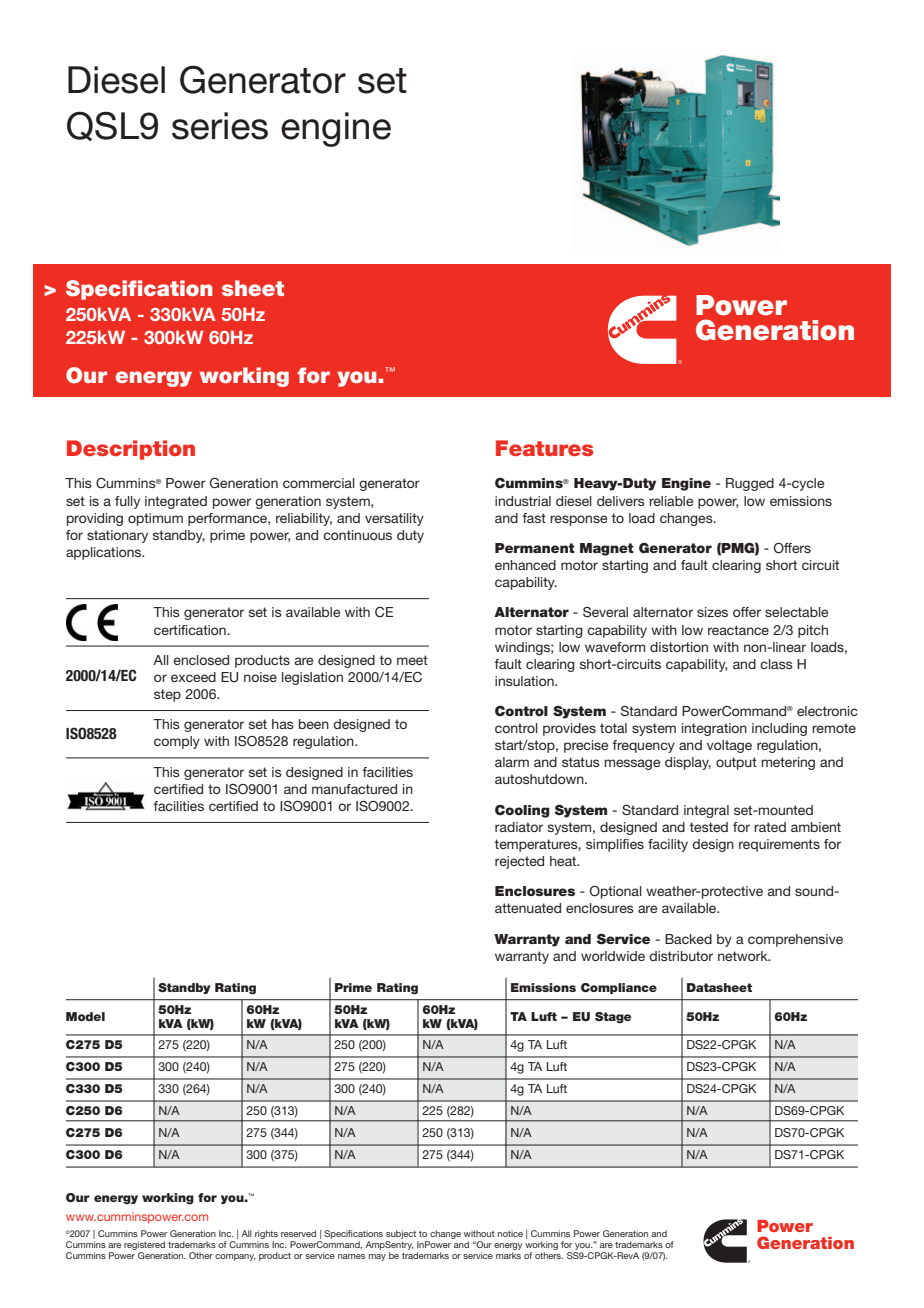 This document has width=924, height=1308. I want to click on class, so click(776, 664).
